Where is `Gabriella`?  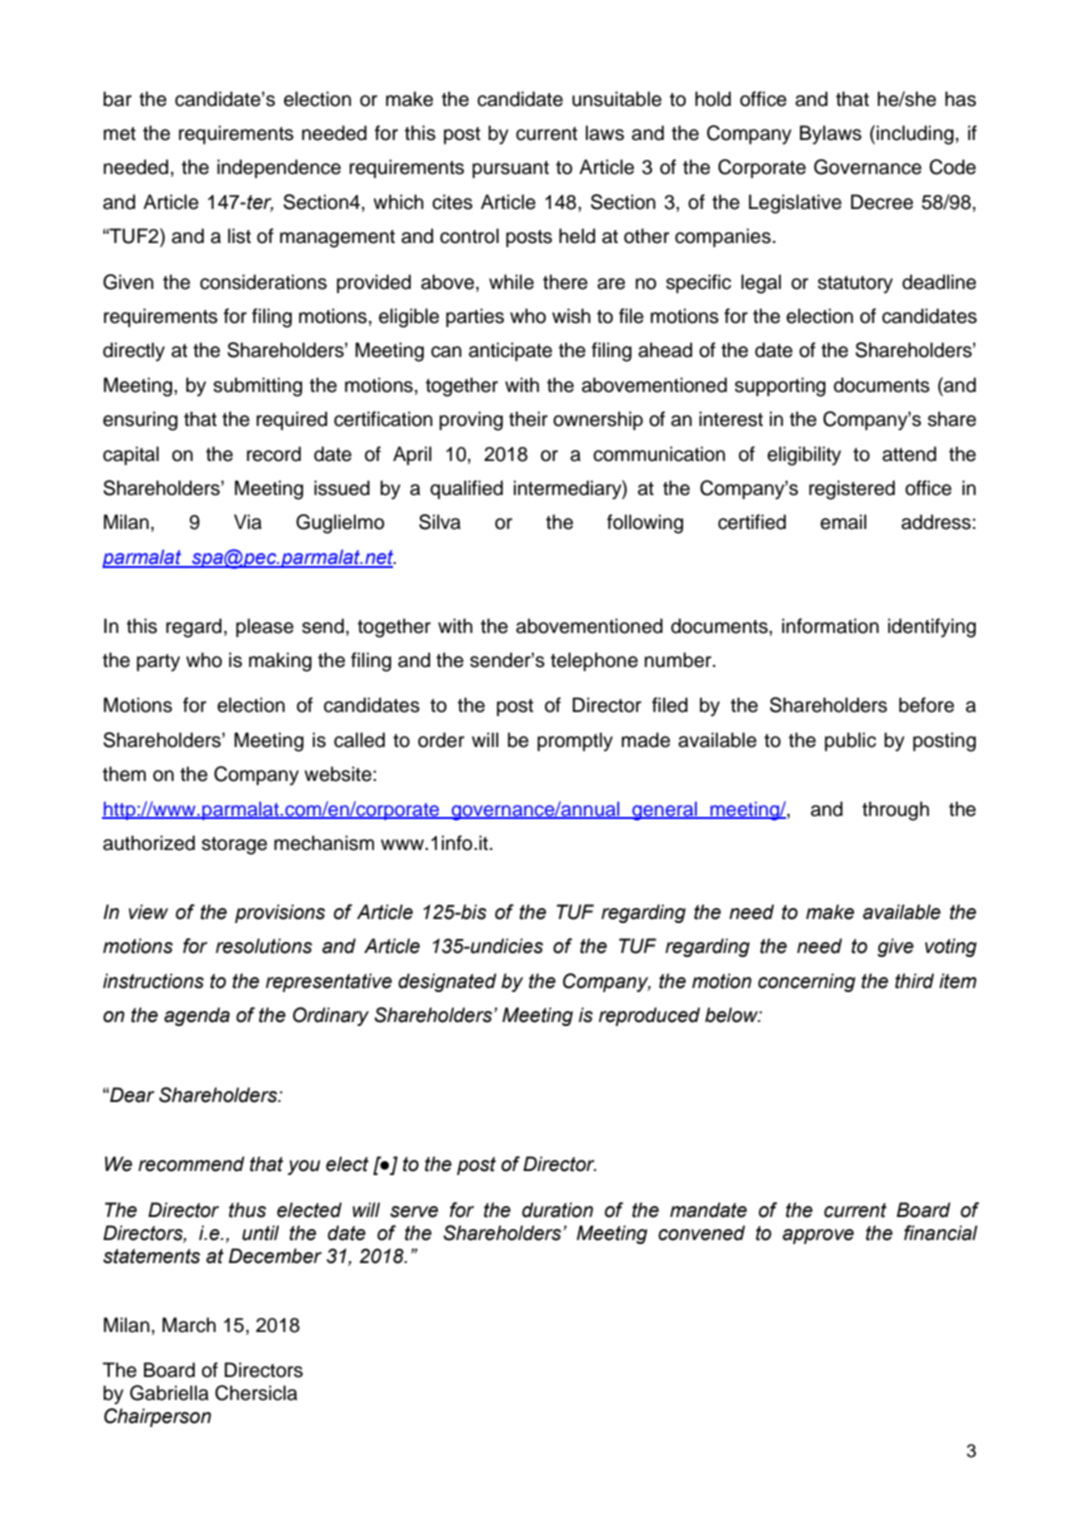
Gabriella is located at coordinates (169, 1393).
